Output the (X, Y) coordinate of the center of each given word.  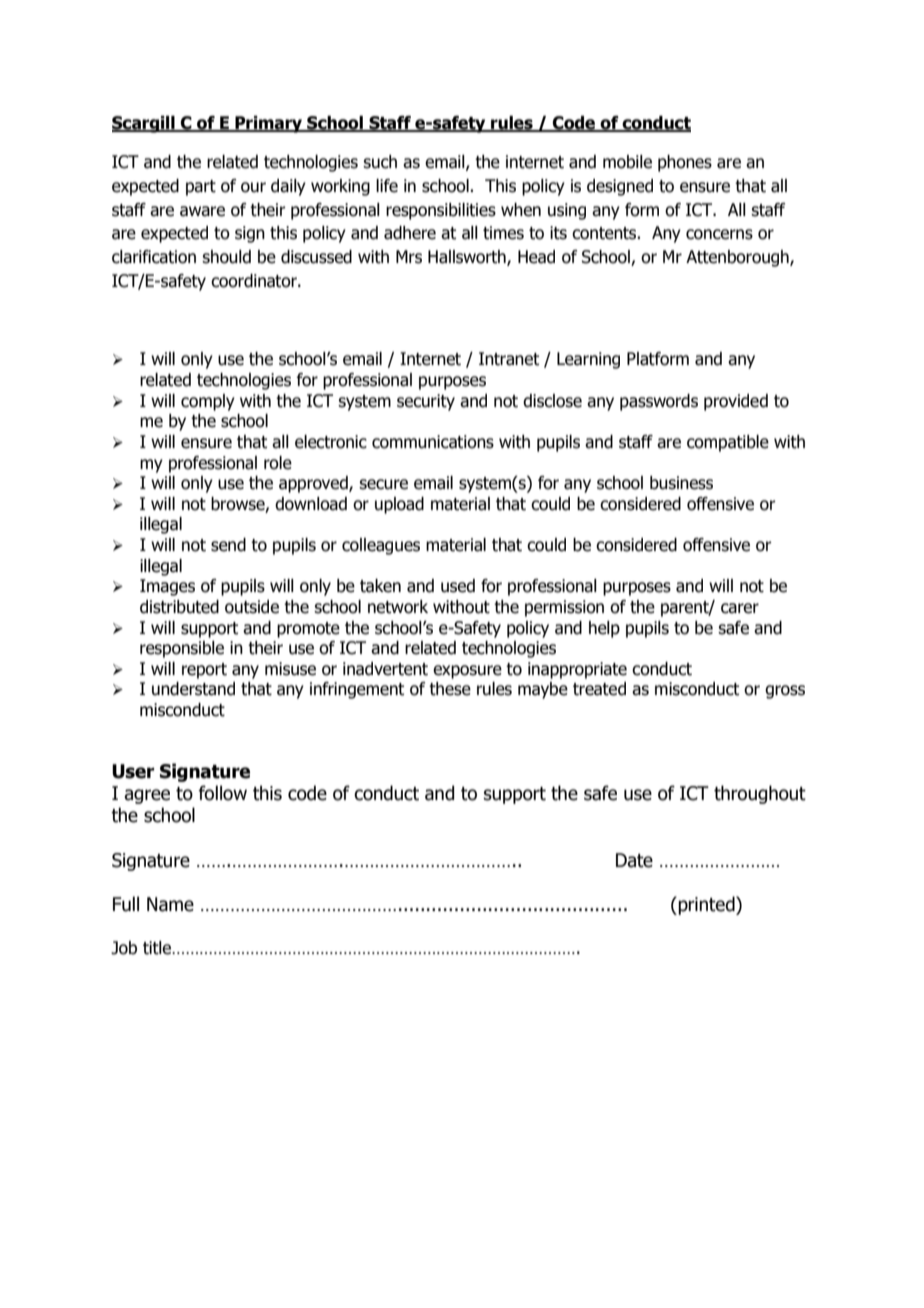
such (380, 162)
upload (399, 505)
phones (685, 163)
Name (170, 904)
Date (634, 860)
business (681, 483)
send (228, 545)
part (201, 188)
